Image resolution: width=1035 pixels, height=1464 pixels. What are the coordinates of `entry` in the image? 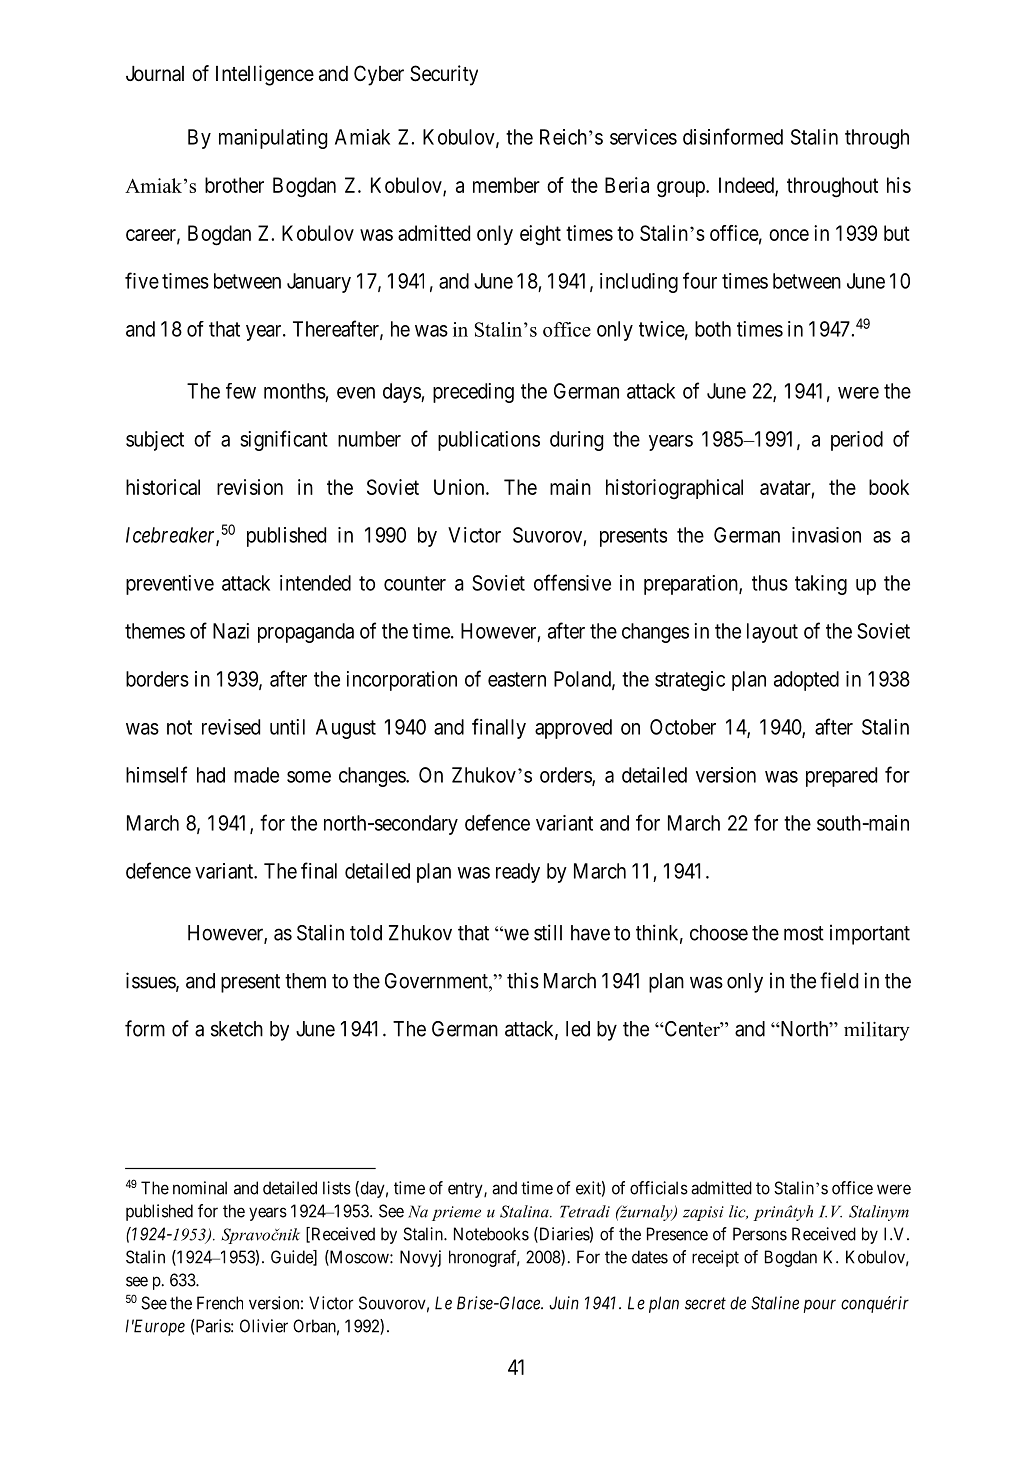 It's located at (466, 1190).
